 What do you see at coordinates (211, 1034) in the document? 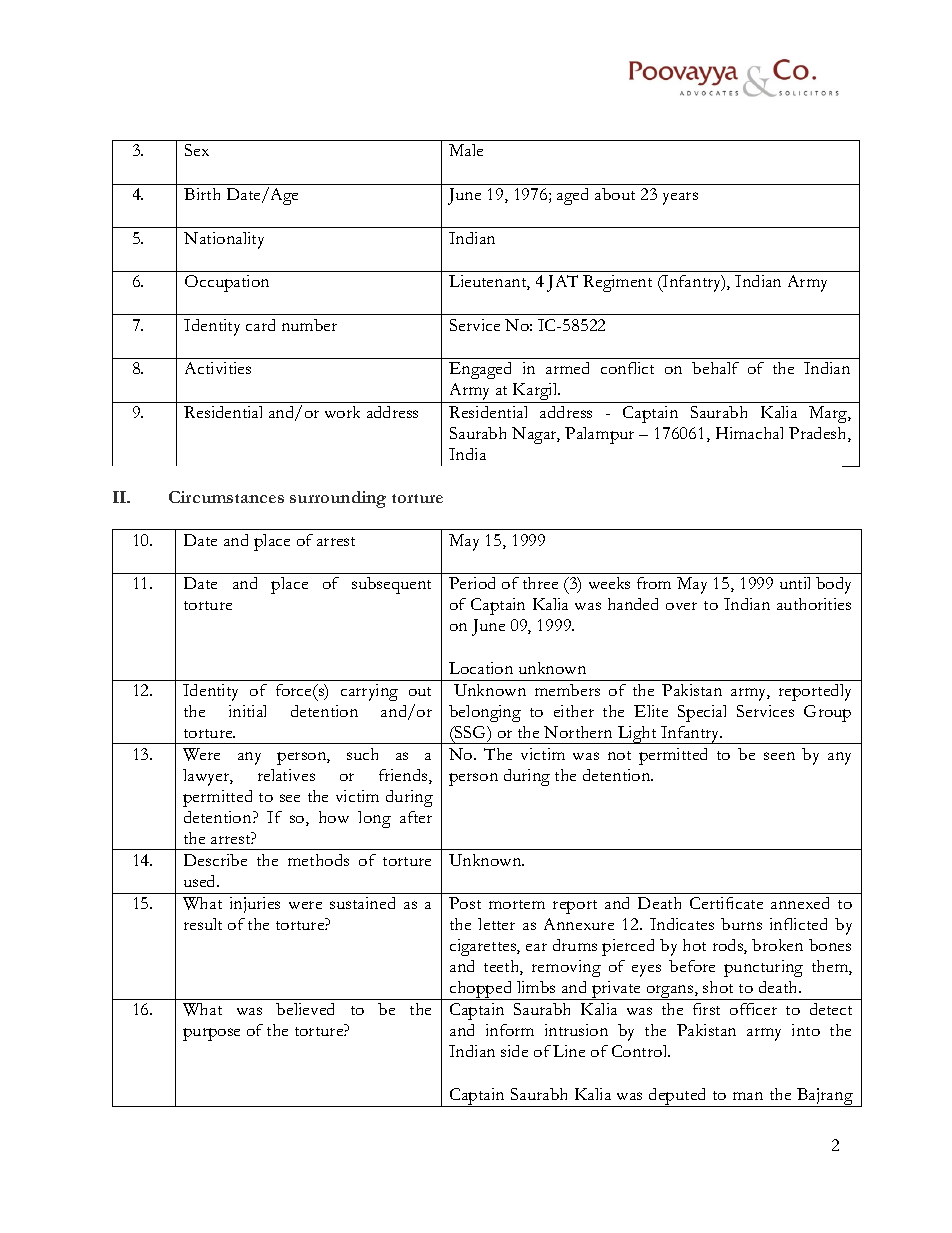
I see `purpose` at bounding box center [211, 1034].
